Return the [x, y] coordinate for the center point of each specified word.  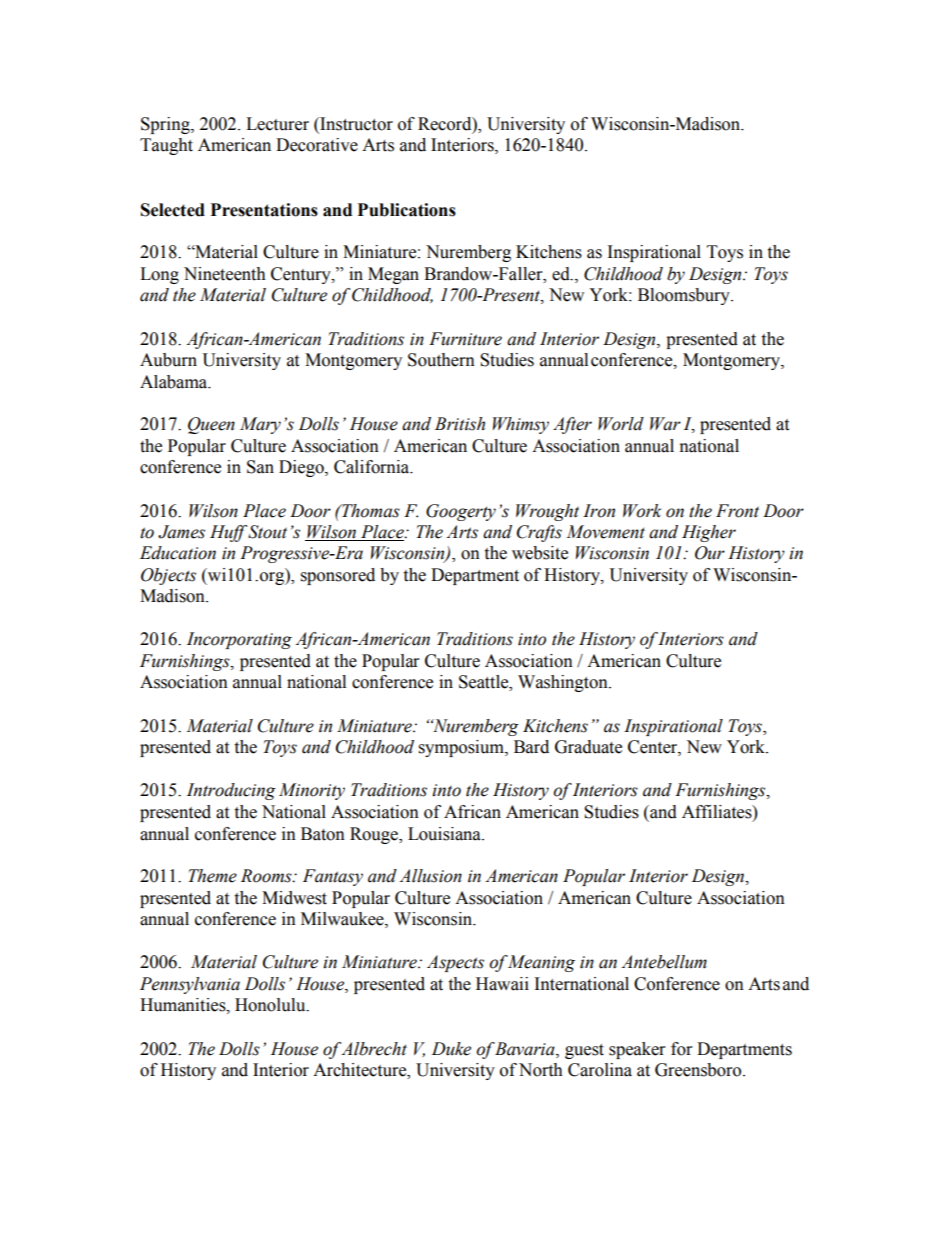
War [665, 424]
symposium [462, 748]
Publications [407, 210]
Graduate [588, 747]
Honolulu [271, 1005]
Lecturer [277, 124]
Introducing [231, 791]
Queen [211, 425]
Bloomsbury [685, 296]
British [460, 424]
